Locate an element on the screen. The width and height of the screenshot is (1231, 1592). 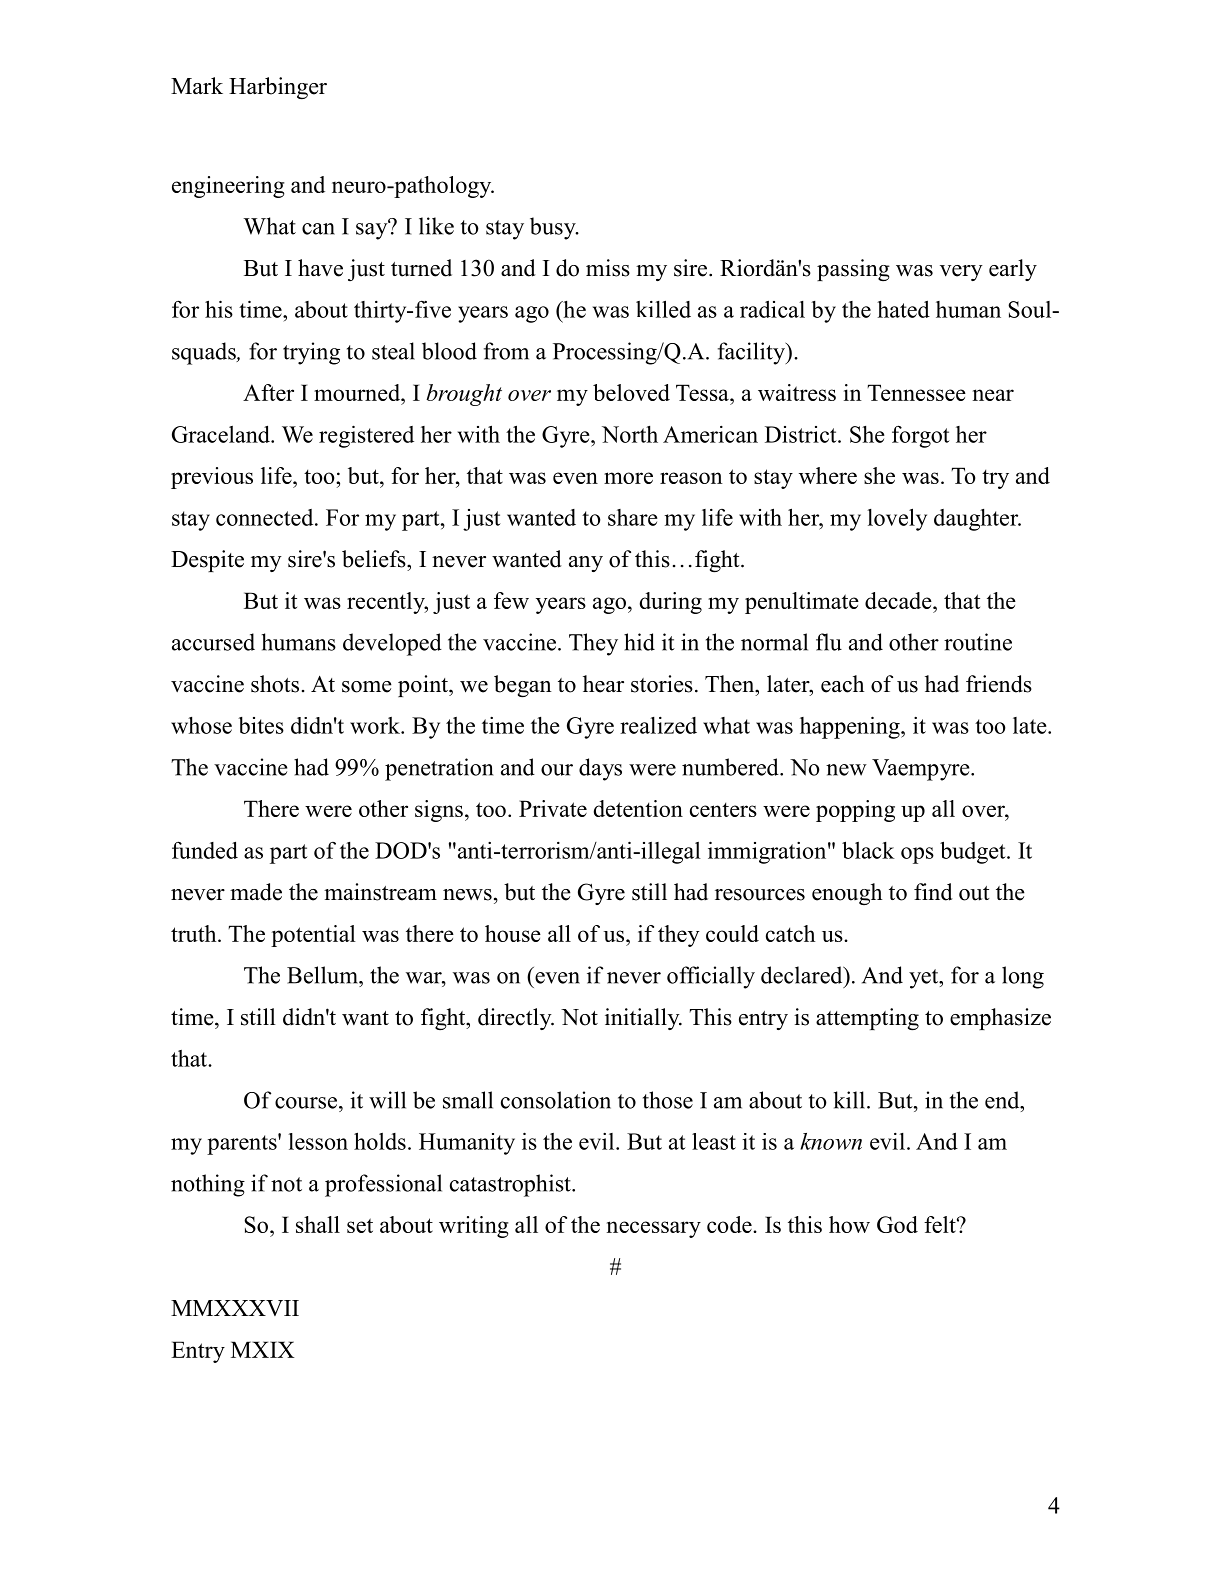
busy is located at coordinates (554, 228).
